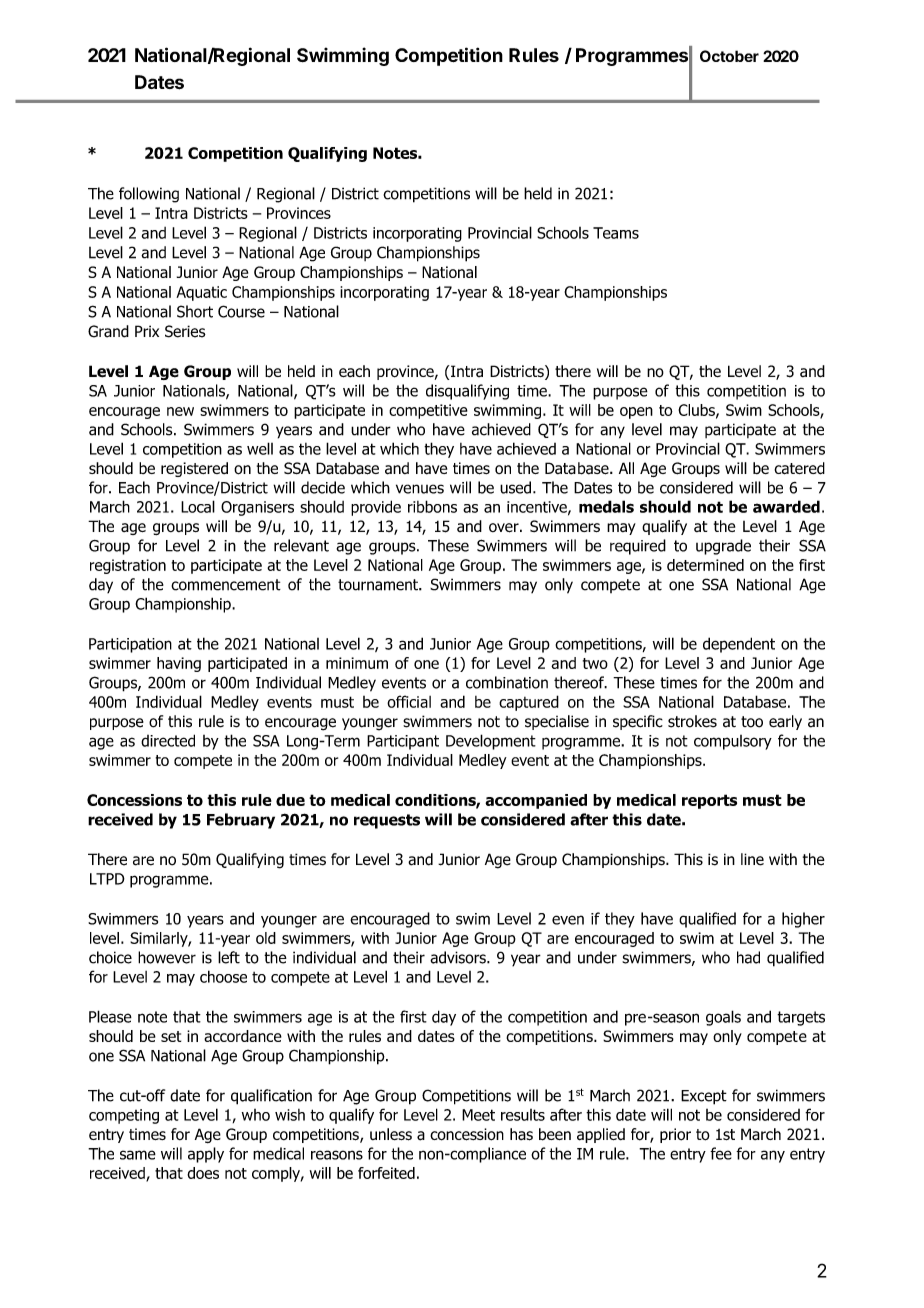 This page has width=924, height=1308. I want to click on commencement, so click(226, 585).
